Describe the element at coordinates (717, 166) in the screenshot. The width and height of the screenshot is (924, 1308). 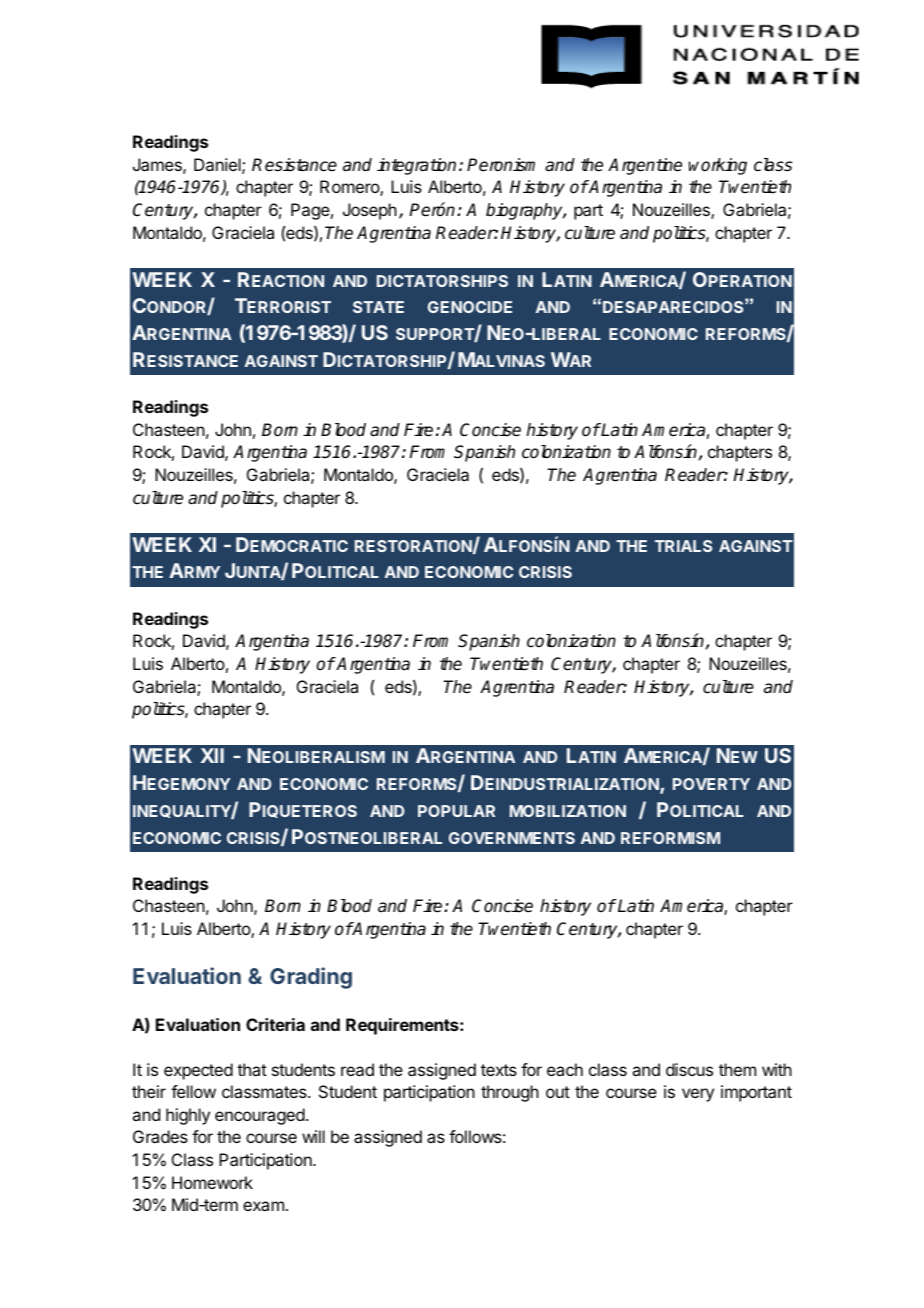
I see `working` at that location.
